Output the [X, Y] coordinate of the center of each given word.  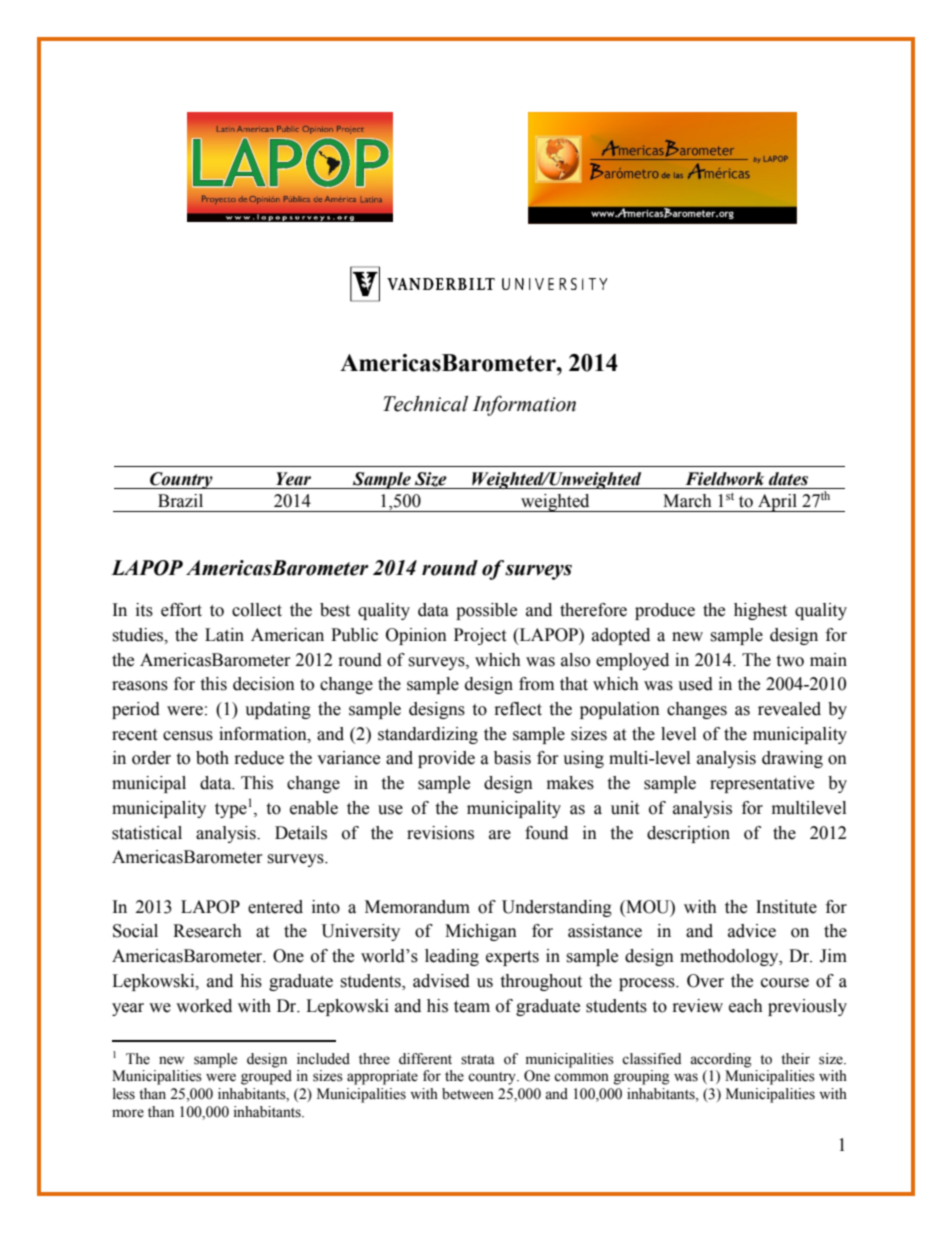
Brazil [180, 501]
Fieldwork [724, 479]
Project [480, 636]
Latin [224, 635]
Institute [786, 907]
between [468, 1094]
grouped [266, 1077]
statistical [147, 833]
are [500, 835]
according [720, 1060]
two [790, 661]
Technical [425, 404]
